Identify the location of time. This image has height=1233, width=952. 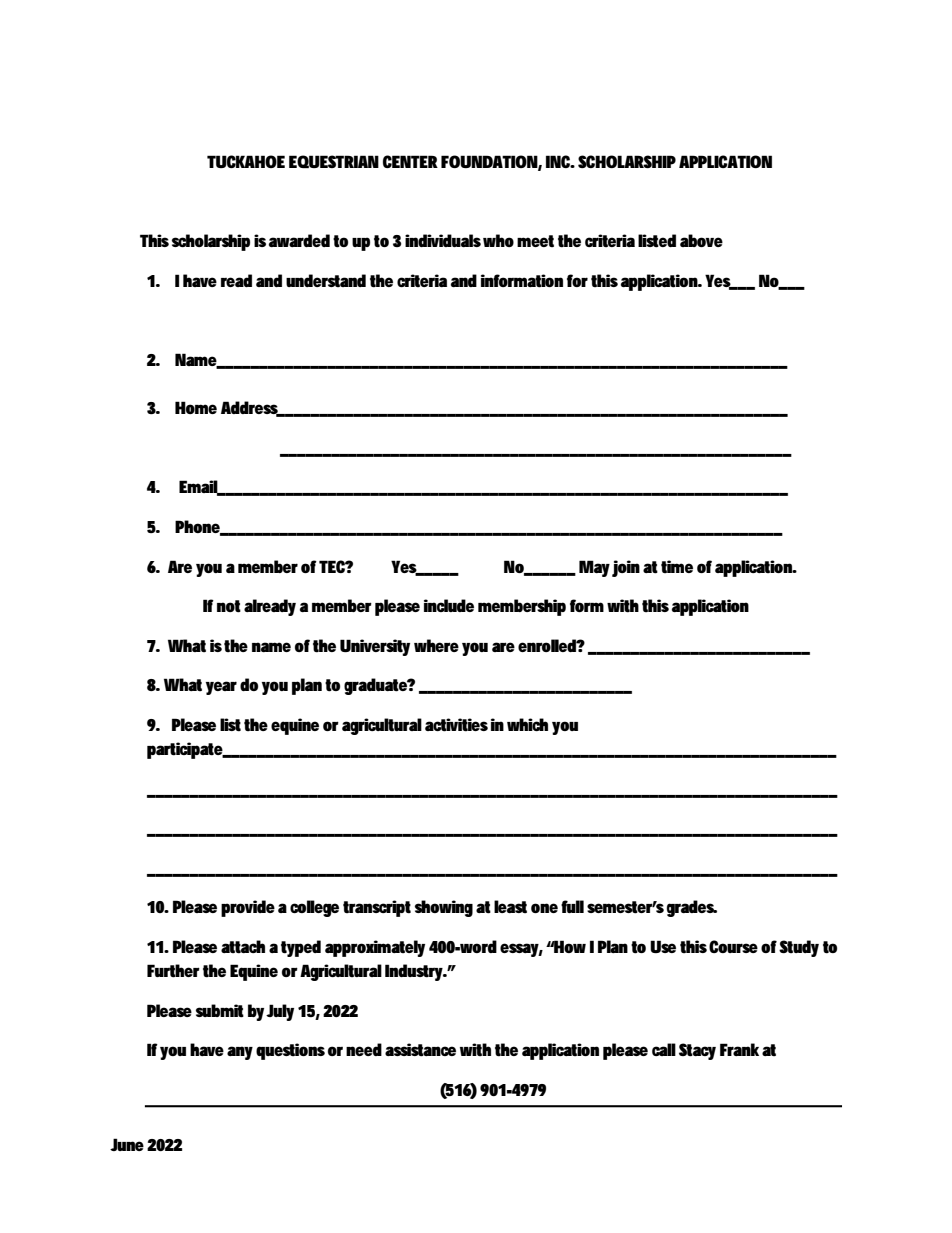
(677, 567).
